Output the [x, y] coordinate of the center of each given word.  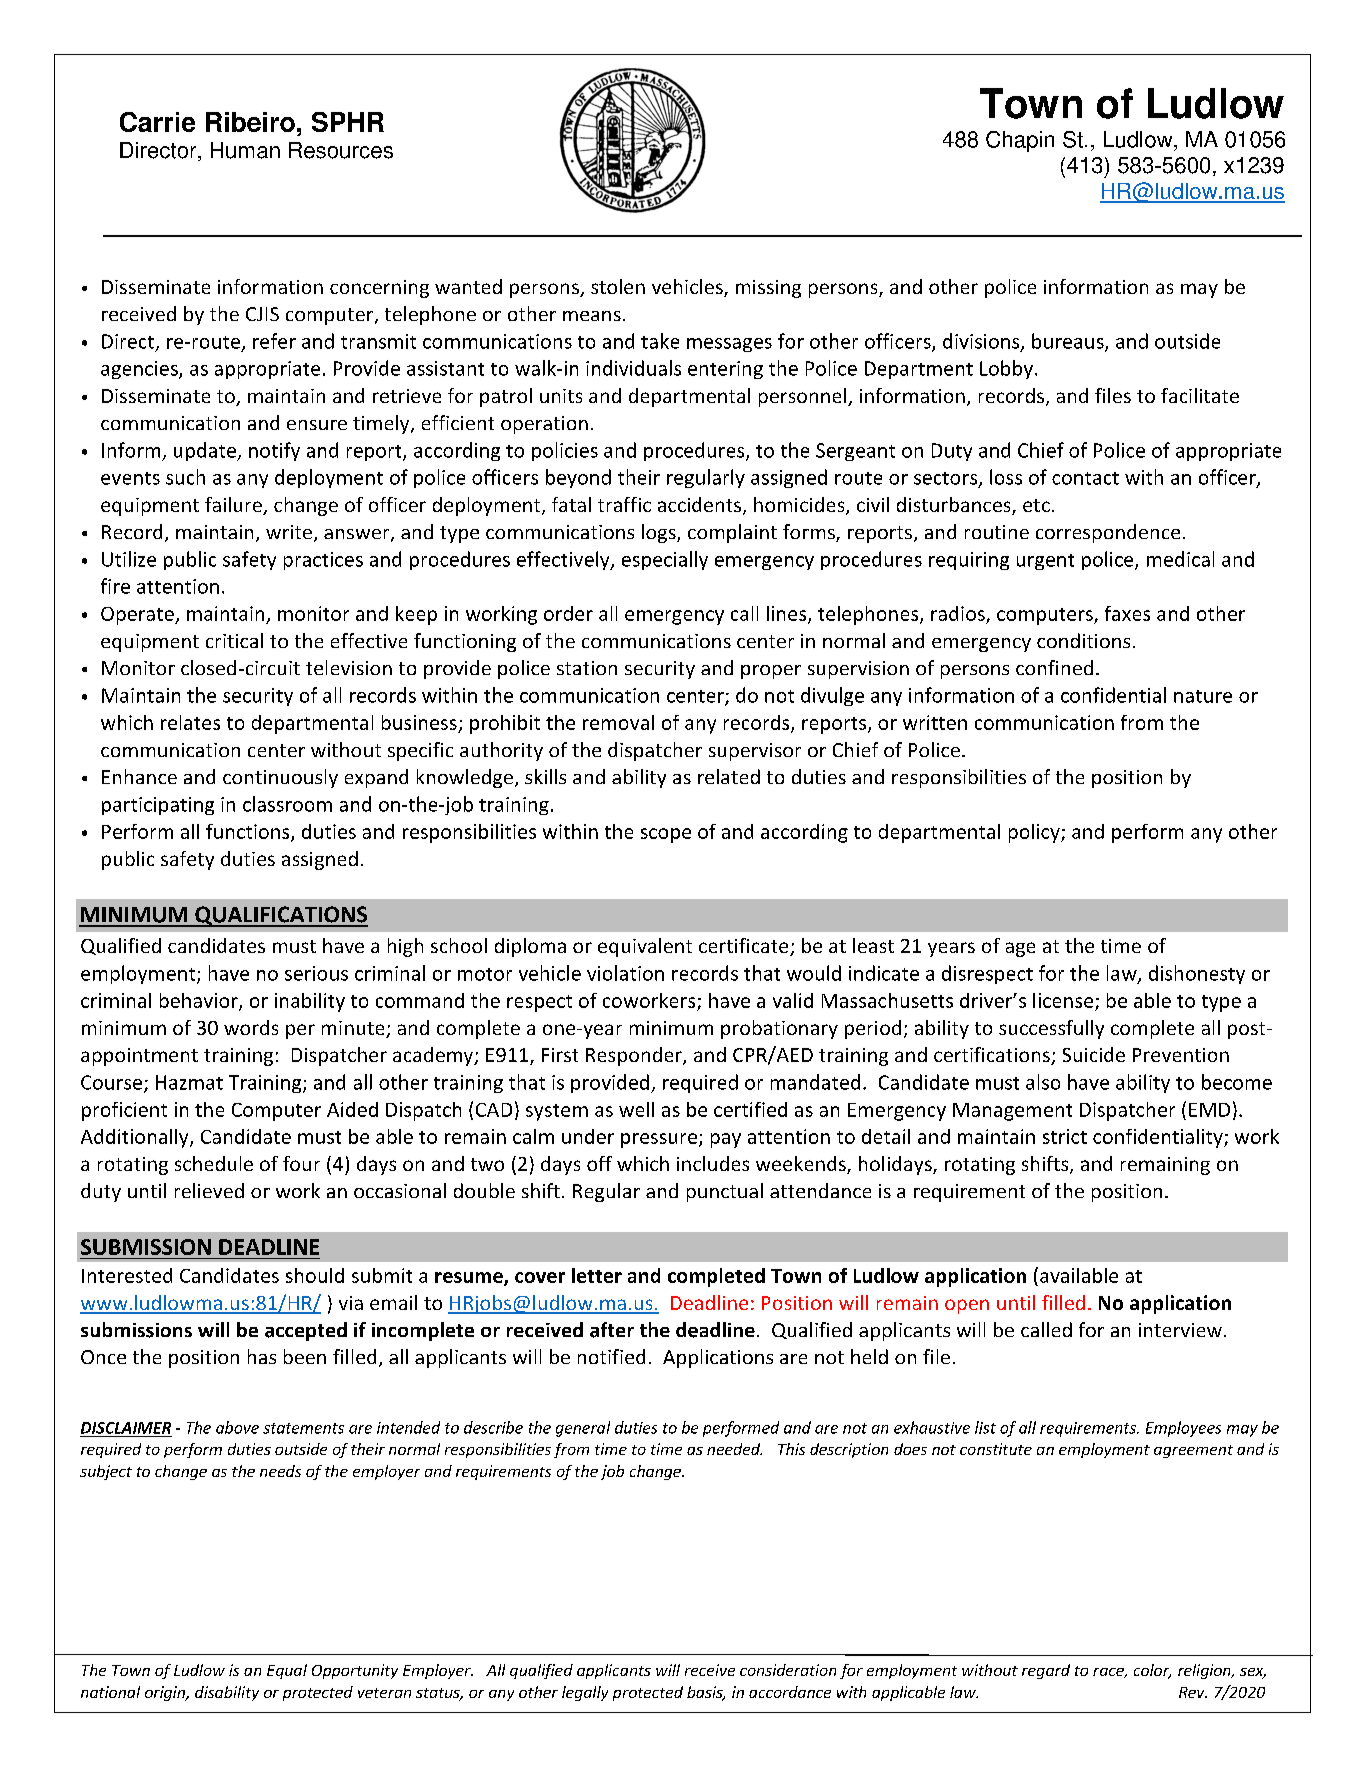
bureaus [1069, 342]
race [1109, 1673]
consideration [788, 1670]
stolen [618, 286]
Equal [287, 1671]
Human [245, 150]
